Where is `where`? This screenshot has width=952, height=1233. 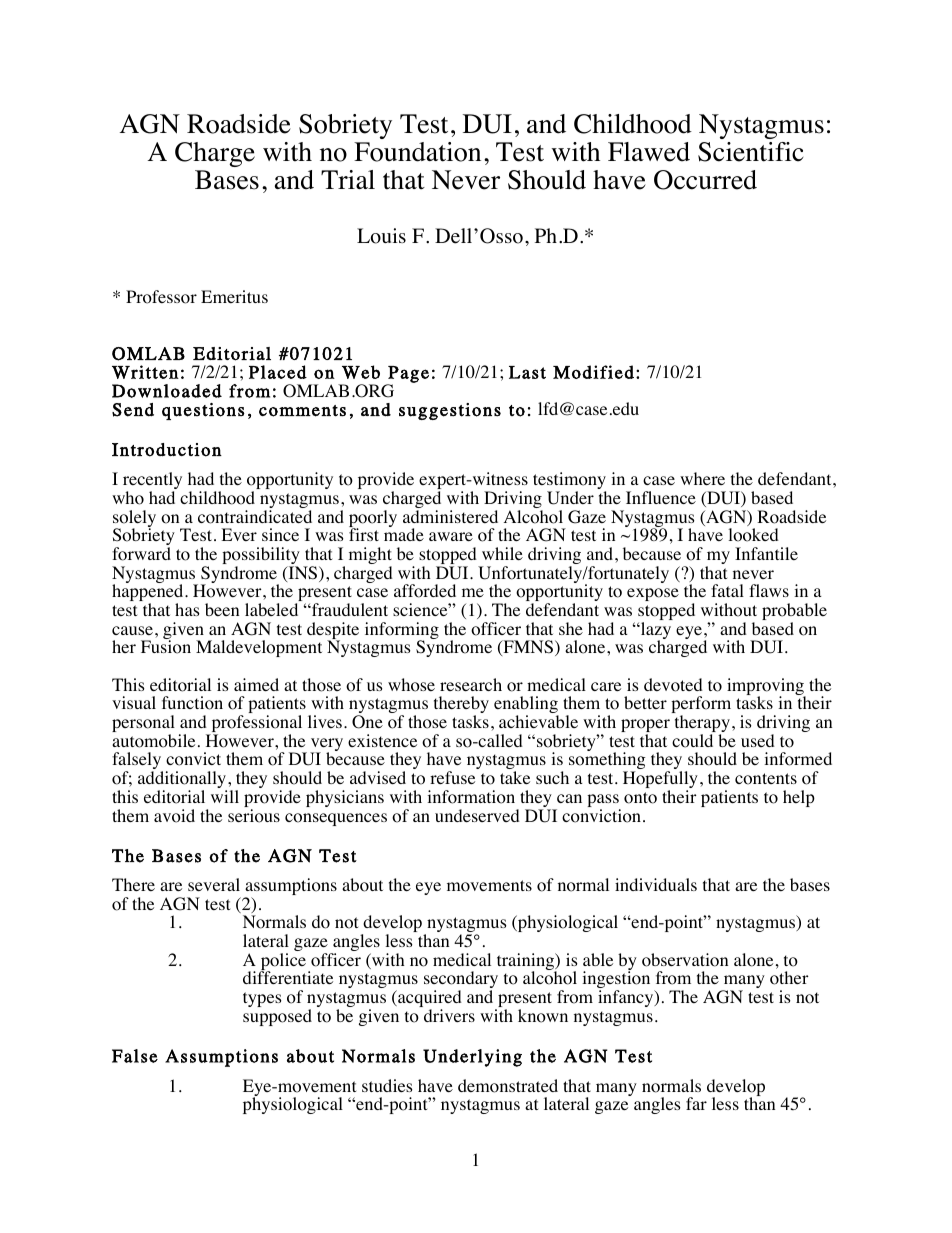
where is located at coordinates (702, 478).
